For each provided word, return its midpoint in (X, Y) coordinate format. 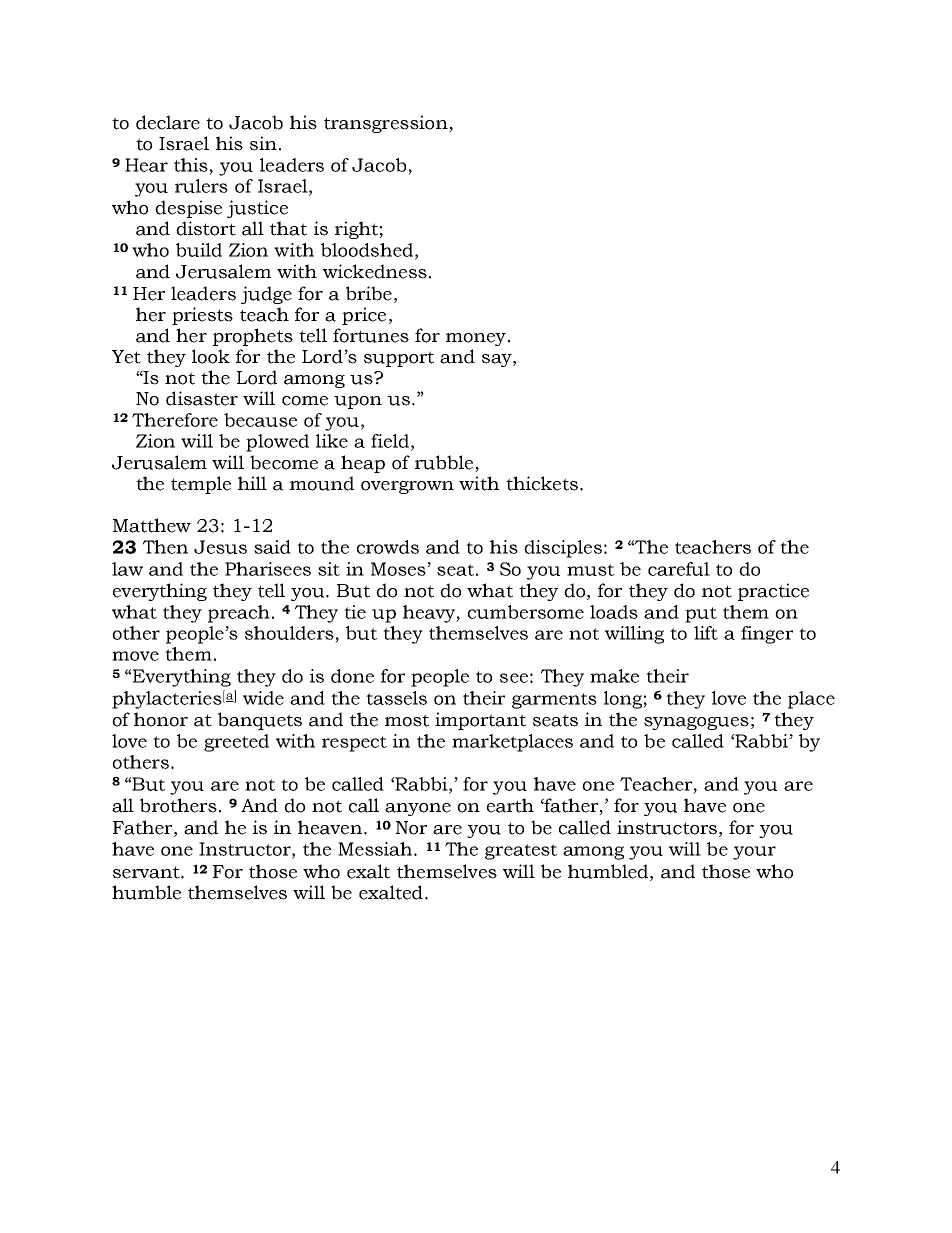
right (357, 230)
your (754, 853)
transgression (387, 124)
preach (239, 614)
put (701, 615)
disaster (202, 398)
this (191, 165)
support (399, 359)
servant (147, 872)
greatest (521, 852)
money (476, 339)
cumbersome (526, 612)
